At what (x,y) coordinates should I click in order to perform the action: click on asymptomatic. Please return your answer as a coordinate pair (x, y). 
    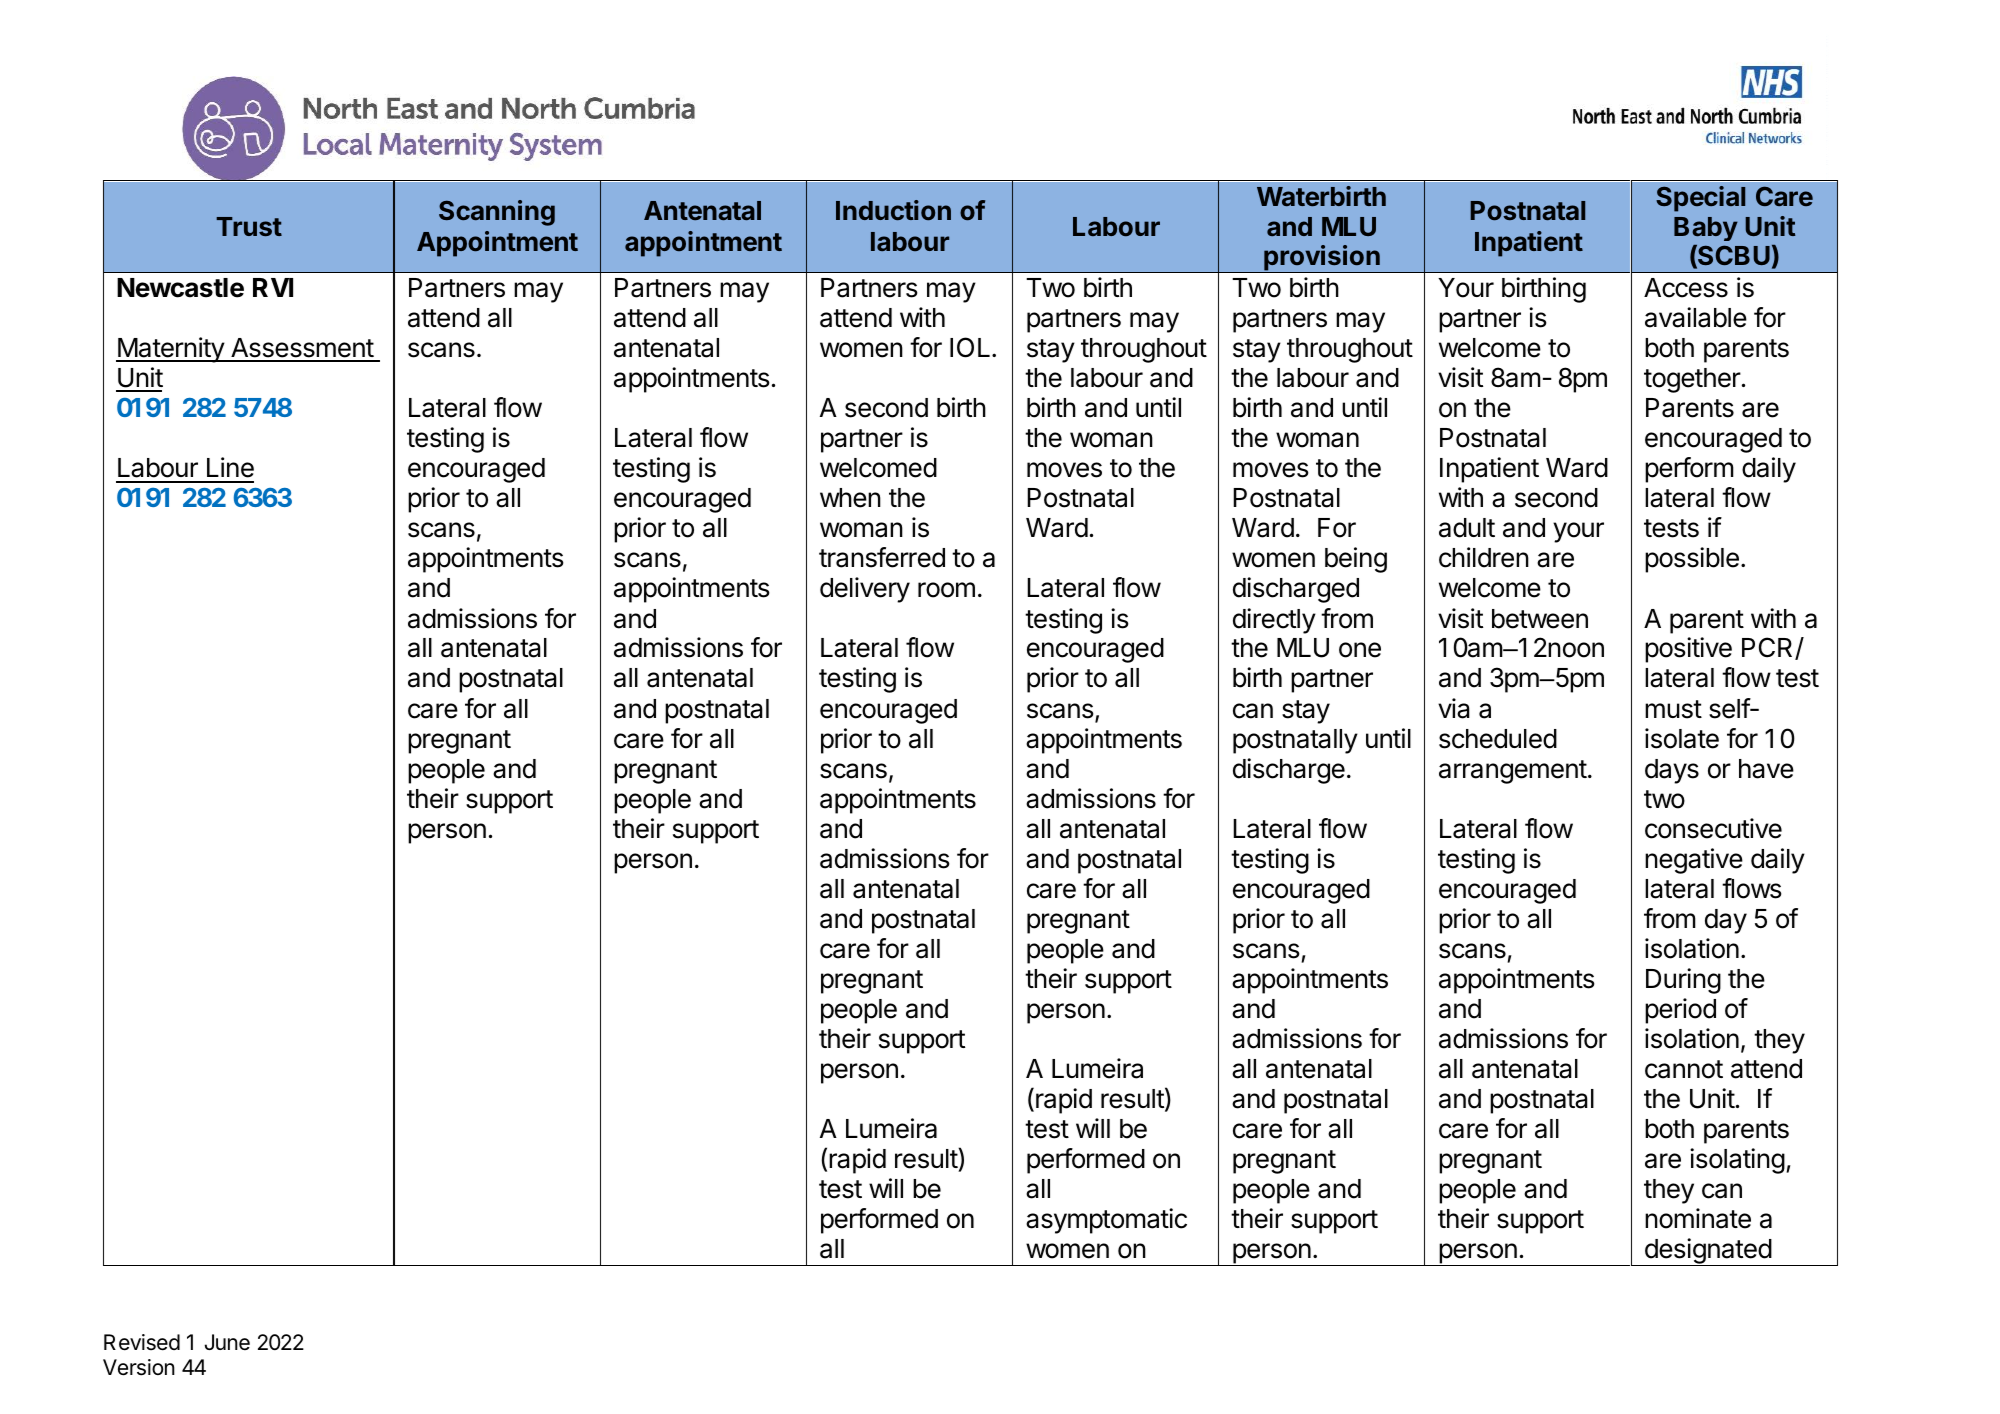
    Looking at the image, I should click on (1106, 1221).
